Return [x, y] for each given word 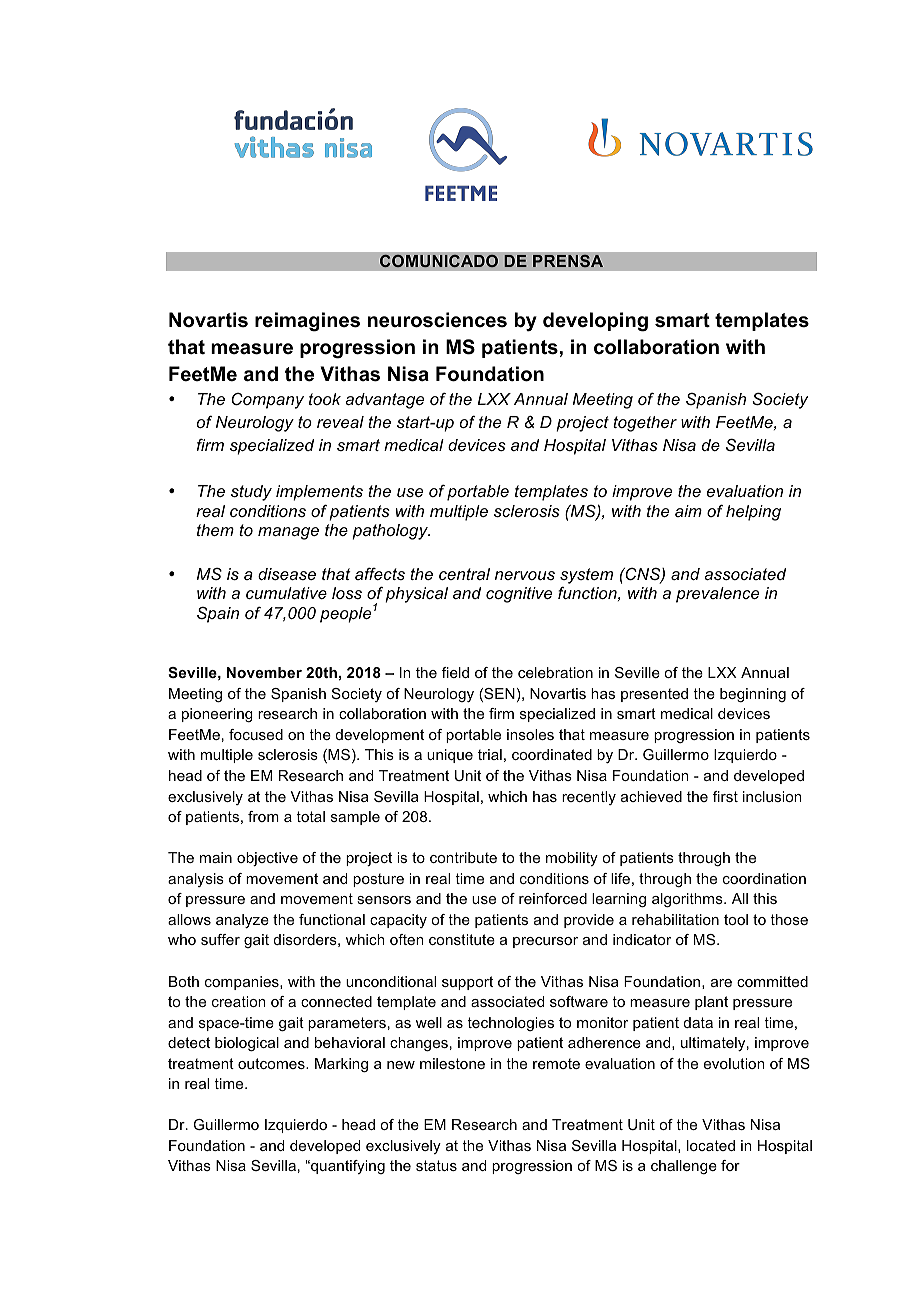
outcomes [272, 1063]
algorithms [688, 900]
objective [267, 859]
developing [595, 322]
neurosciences [437, 320]
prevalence [717, 595]
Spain [218, 615]
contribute [463, 857]
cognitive [519, 595]
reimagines [307, 322]
